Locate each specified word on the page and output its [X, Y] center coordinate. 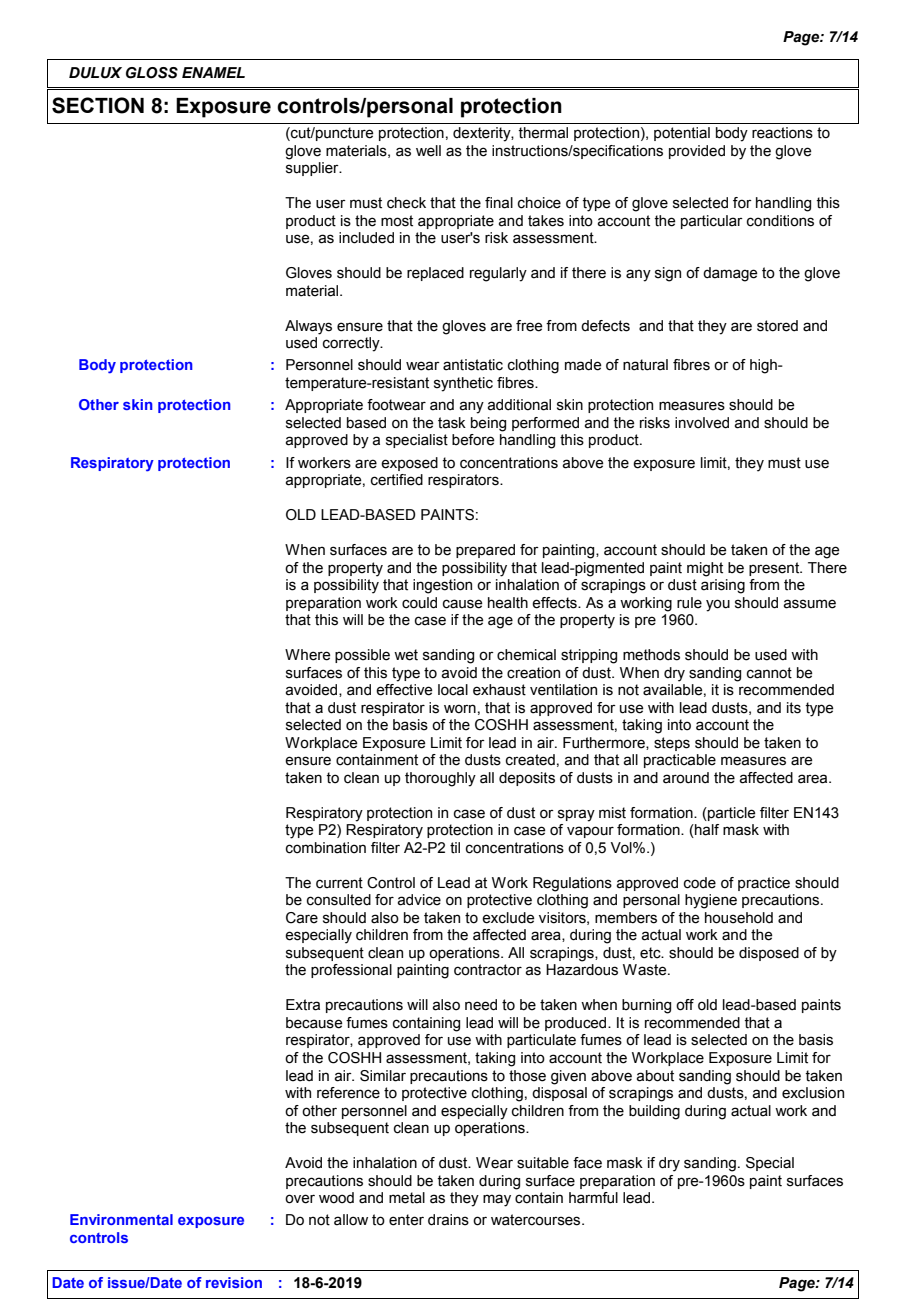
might [705, 569]
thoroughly [440, 779]
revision [234, 1282]
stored [777, 326]
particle [731, 814]
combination [326, 848]
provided [697, 152]
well [428, 151]
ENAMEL [213, 72]
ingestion [442, 586]
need [481, 1005]
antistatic [473, 365]
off [685, 1005]
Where [308, 655]
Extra [303, 1005]
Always [308, 327]
